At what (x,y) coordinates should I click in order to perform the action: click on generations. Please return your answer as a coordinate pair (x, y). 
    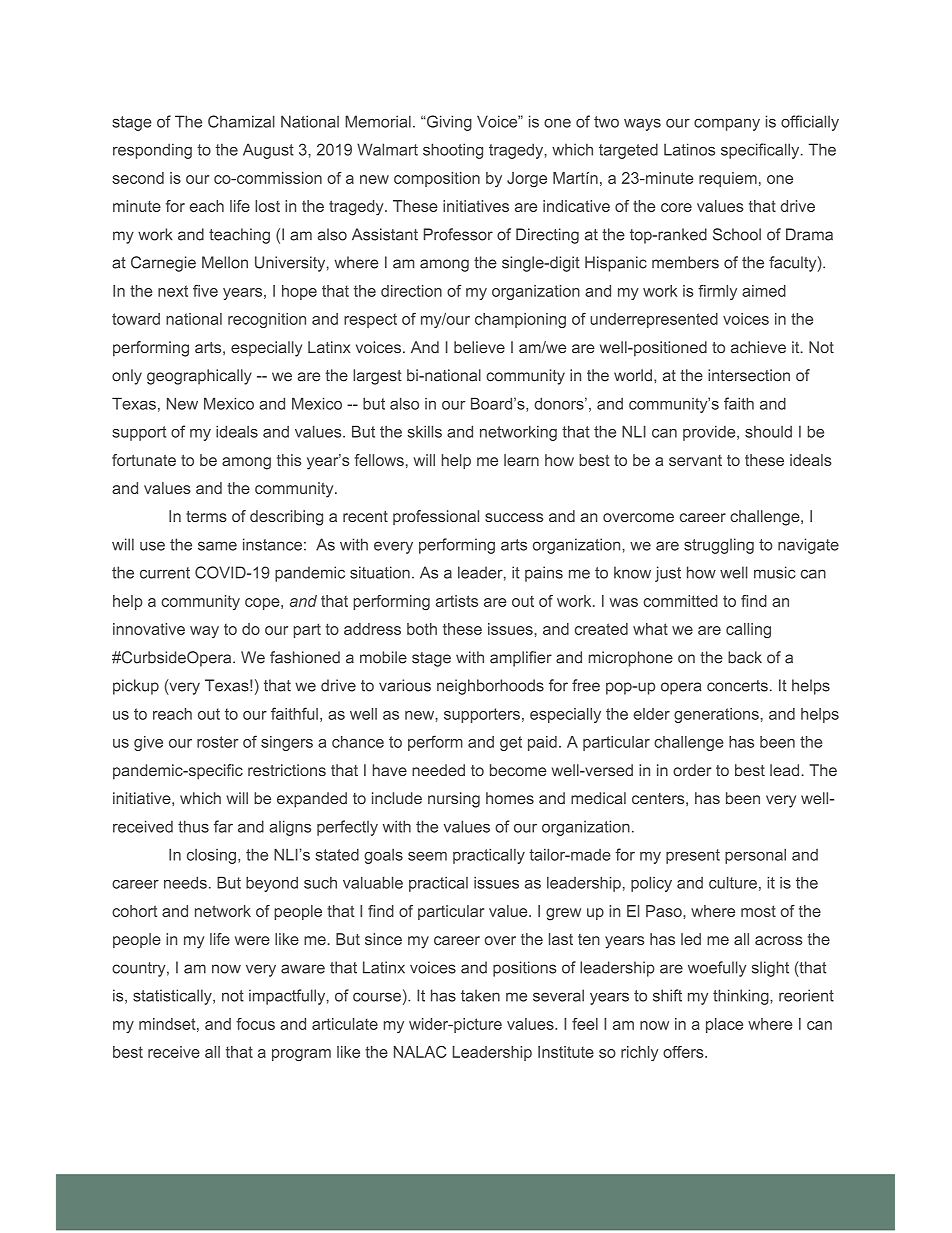
    Looking at the image, I should click on (716, 715).
